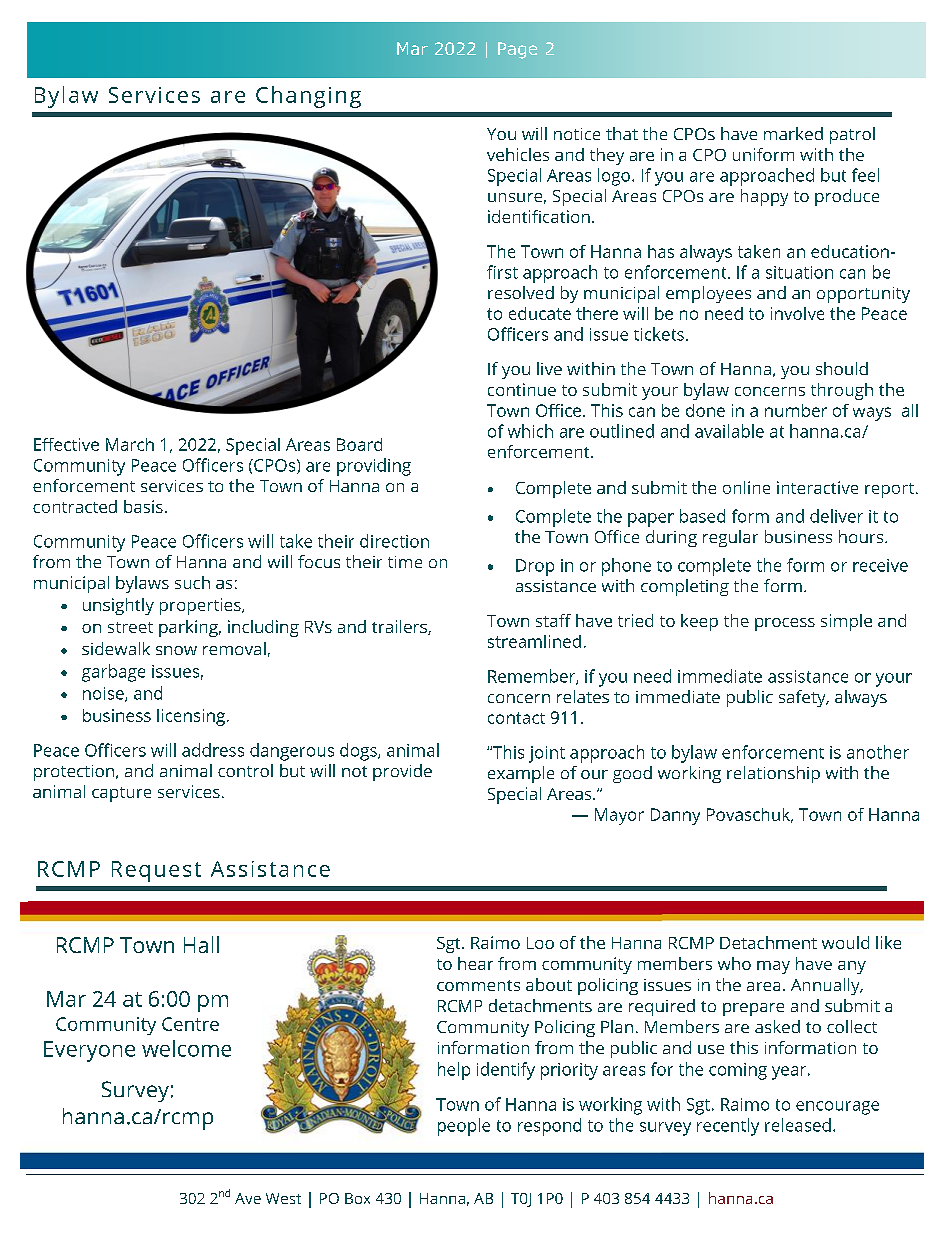  What do you see at coordinates (521, 774) in the screenshot?
I see `example` at bounding box center [521, 774].
